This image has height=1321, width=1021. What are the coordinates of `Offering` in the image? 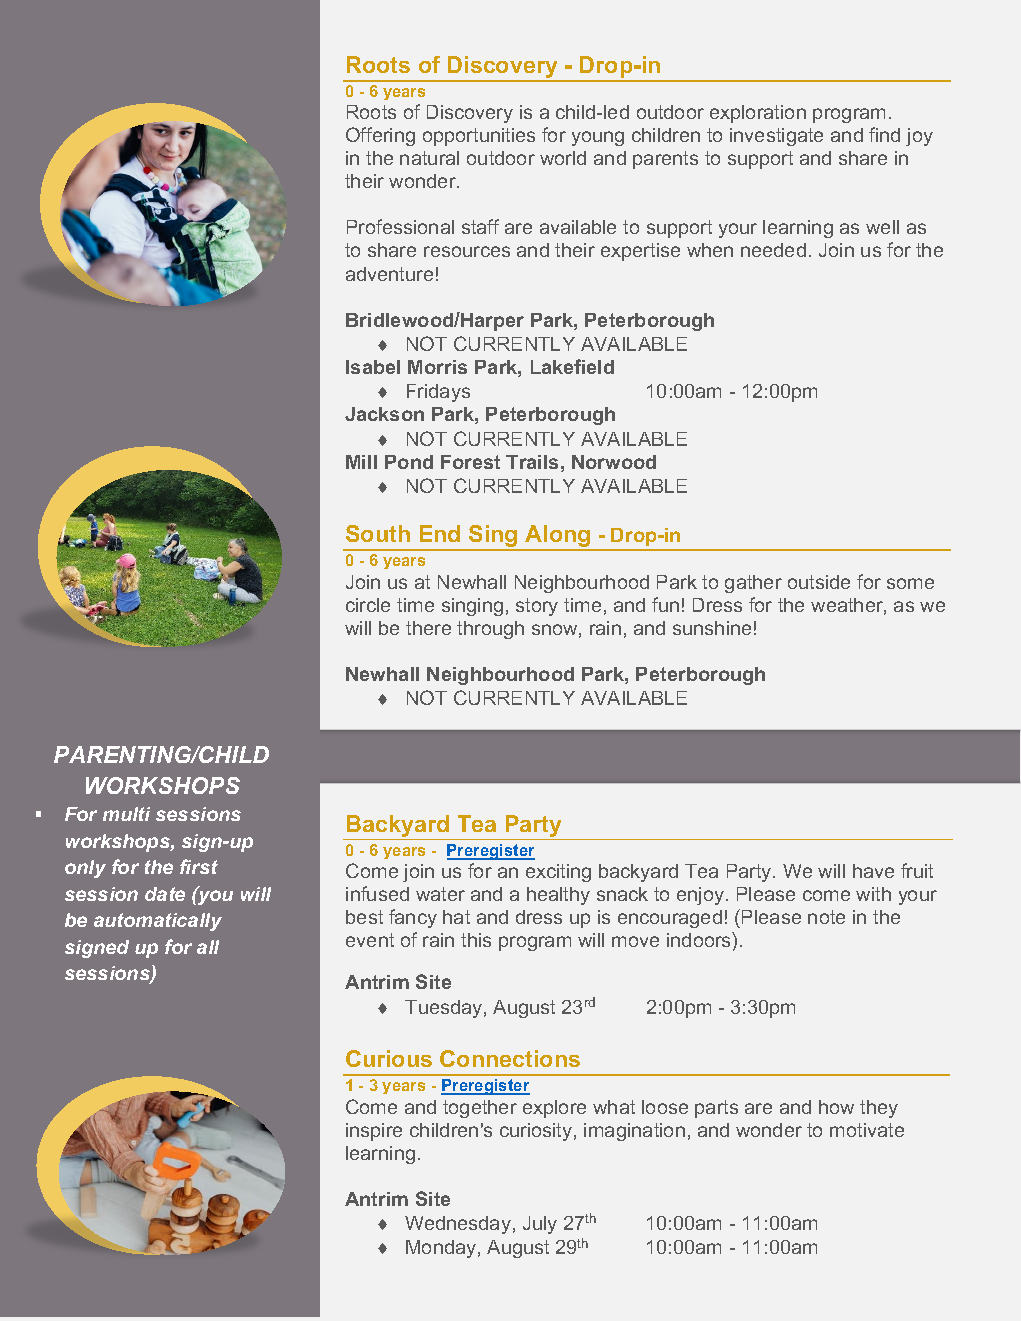 It's located at (380, 136).
